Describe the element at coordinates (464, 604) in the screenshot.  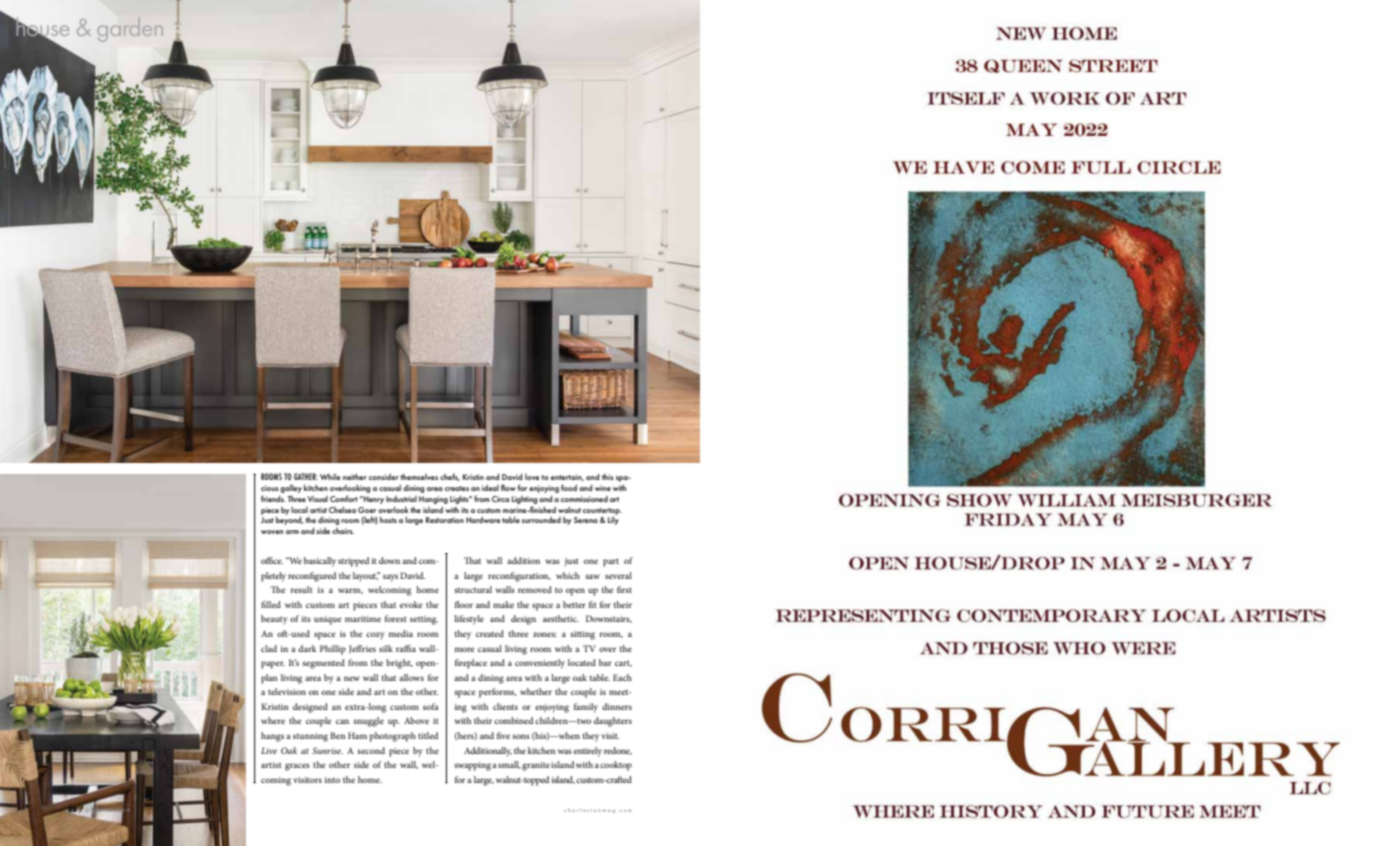
I see `floor` at that location.
